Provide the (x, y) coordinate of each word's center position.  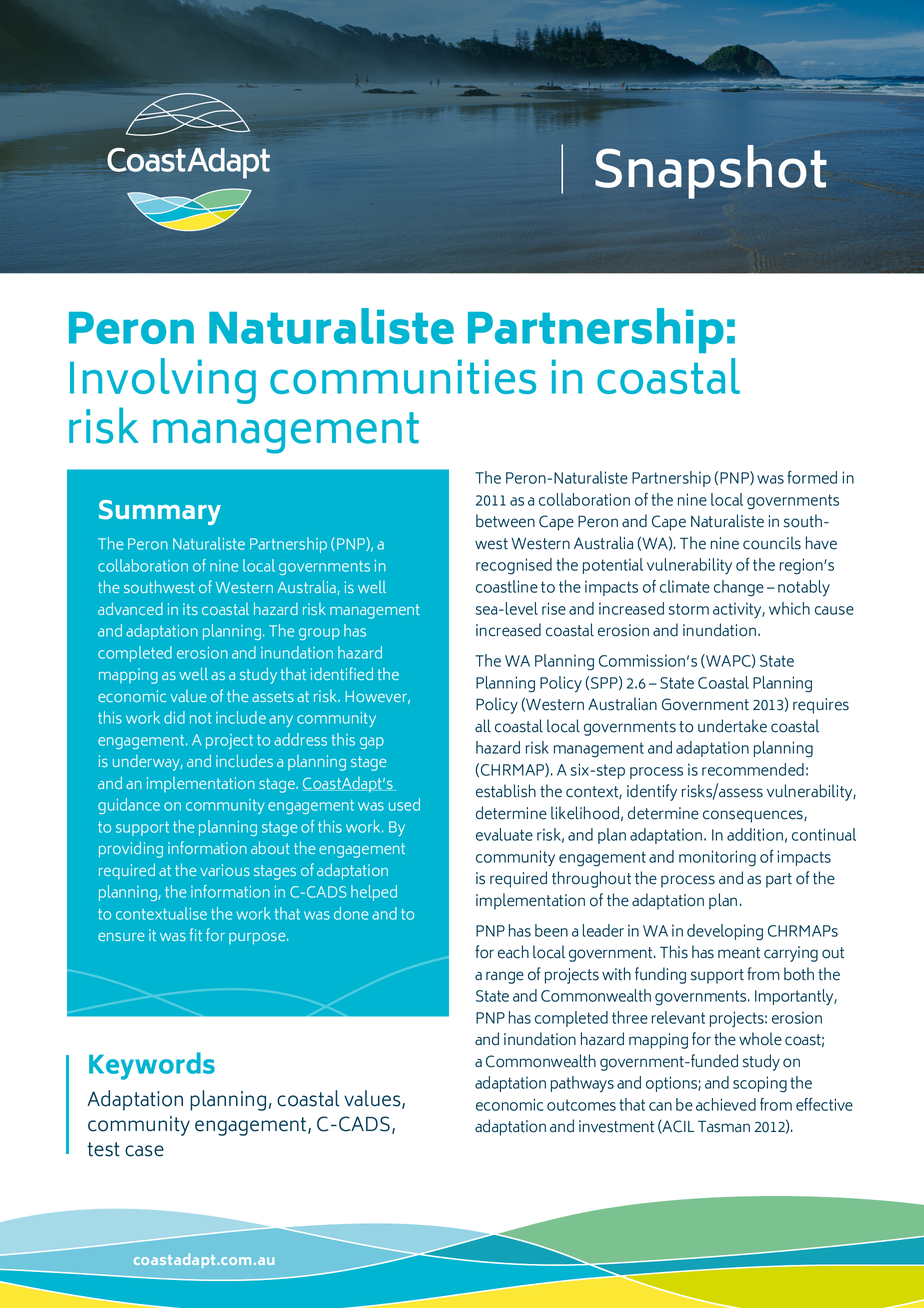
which (789, 608)
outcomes (581, 1105)
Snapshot (711, 172)
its (190, 609)
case (144, 1151)
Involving (163, 381)
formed (812, 477)
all (483, 726)
